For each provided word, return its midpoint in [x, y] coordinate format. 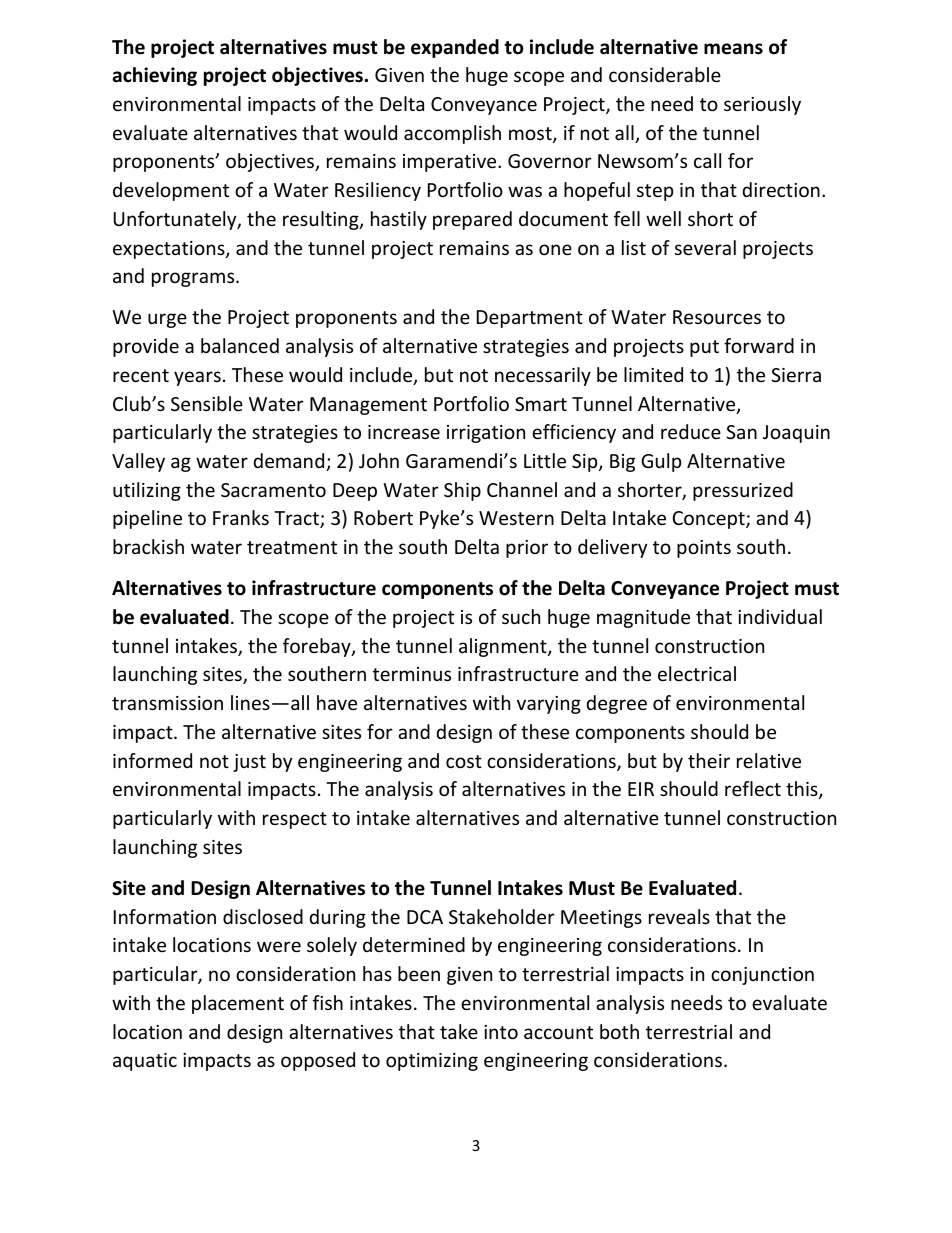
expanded [455, 48]
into [501, 1032]
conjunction [762, 976]
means [733, 49]
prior [527, 549]
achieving [155, 76]
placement [238, 1004]
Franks [241, 517]
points [704, 549]
